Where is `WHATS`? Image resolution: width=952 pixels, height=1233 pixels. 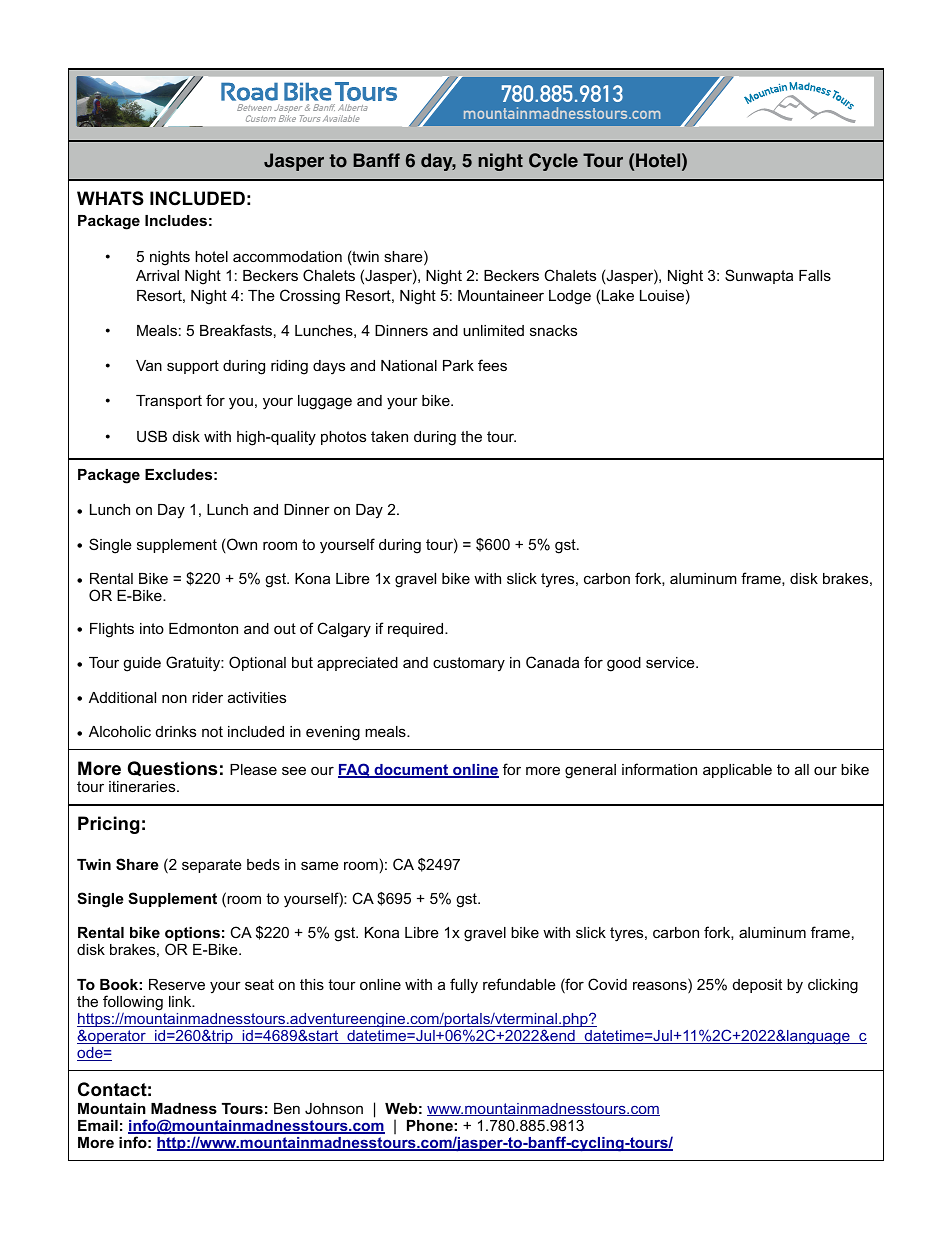
WHATS is located at coordinates (110, 198).
